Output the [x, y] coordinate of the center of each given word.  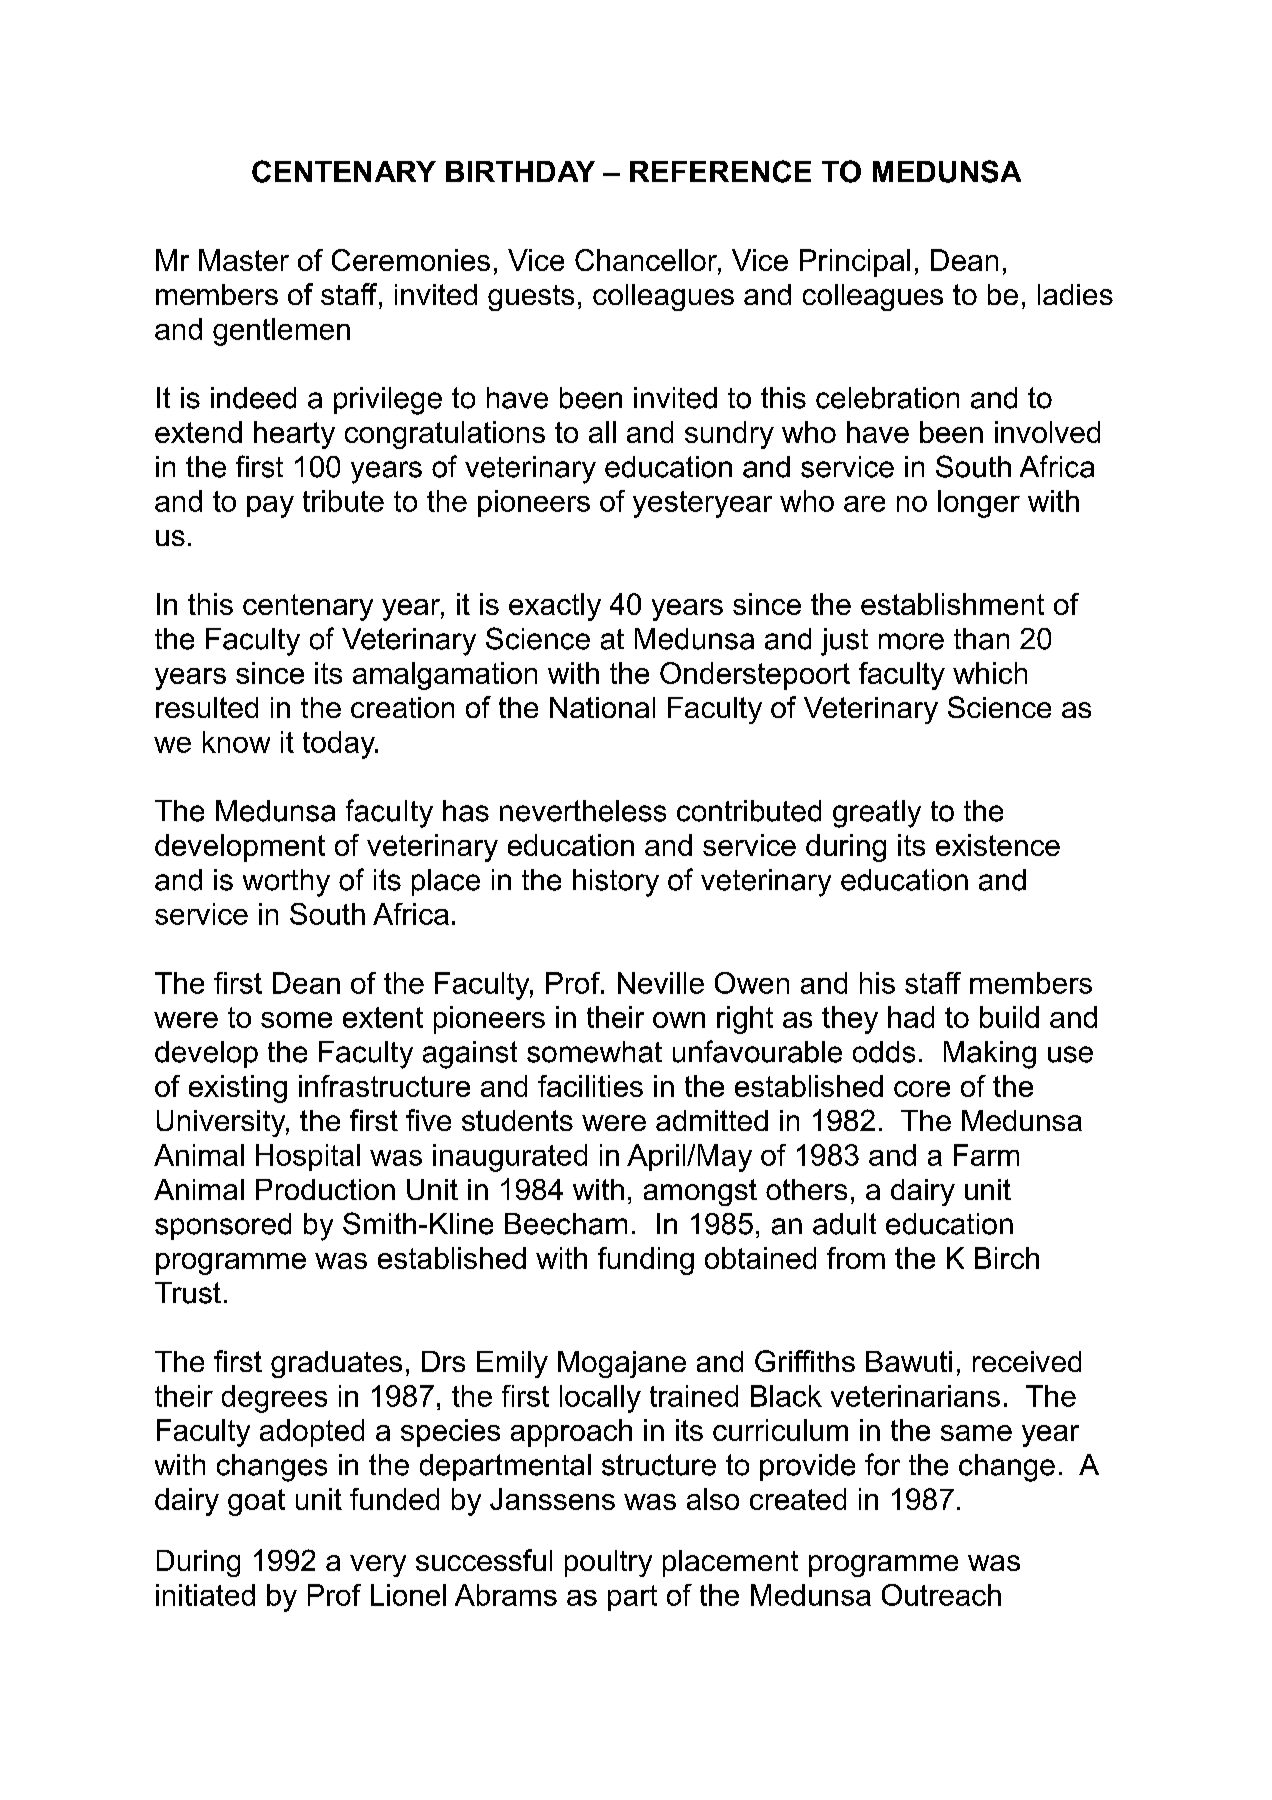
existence [998, 845]
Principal [855, 263]
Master [244, 260]
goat [256, 1502]
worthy [286, 883]
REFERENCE [720, 171]
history [616, 883]
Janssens [552, 1499]
